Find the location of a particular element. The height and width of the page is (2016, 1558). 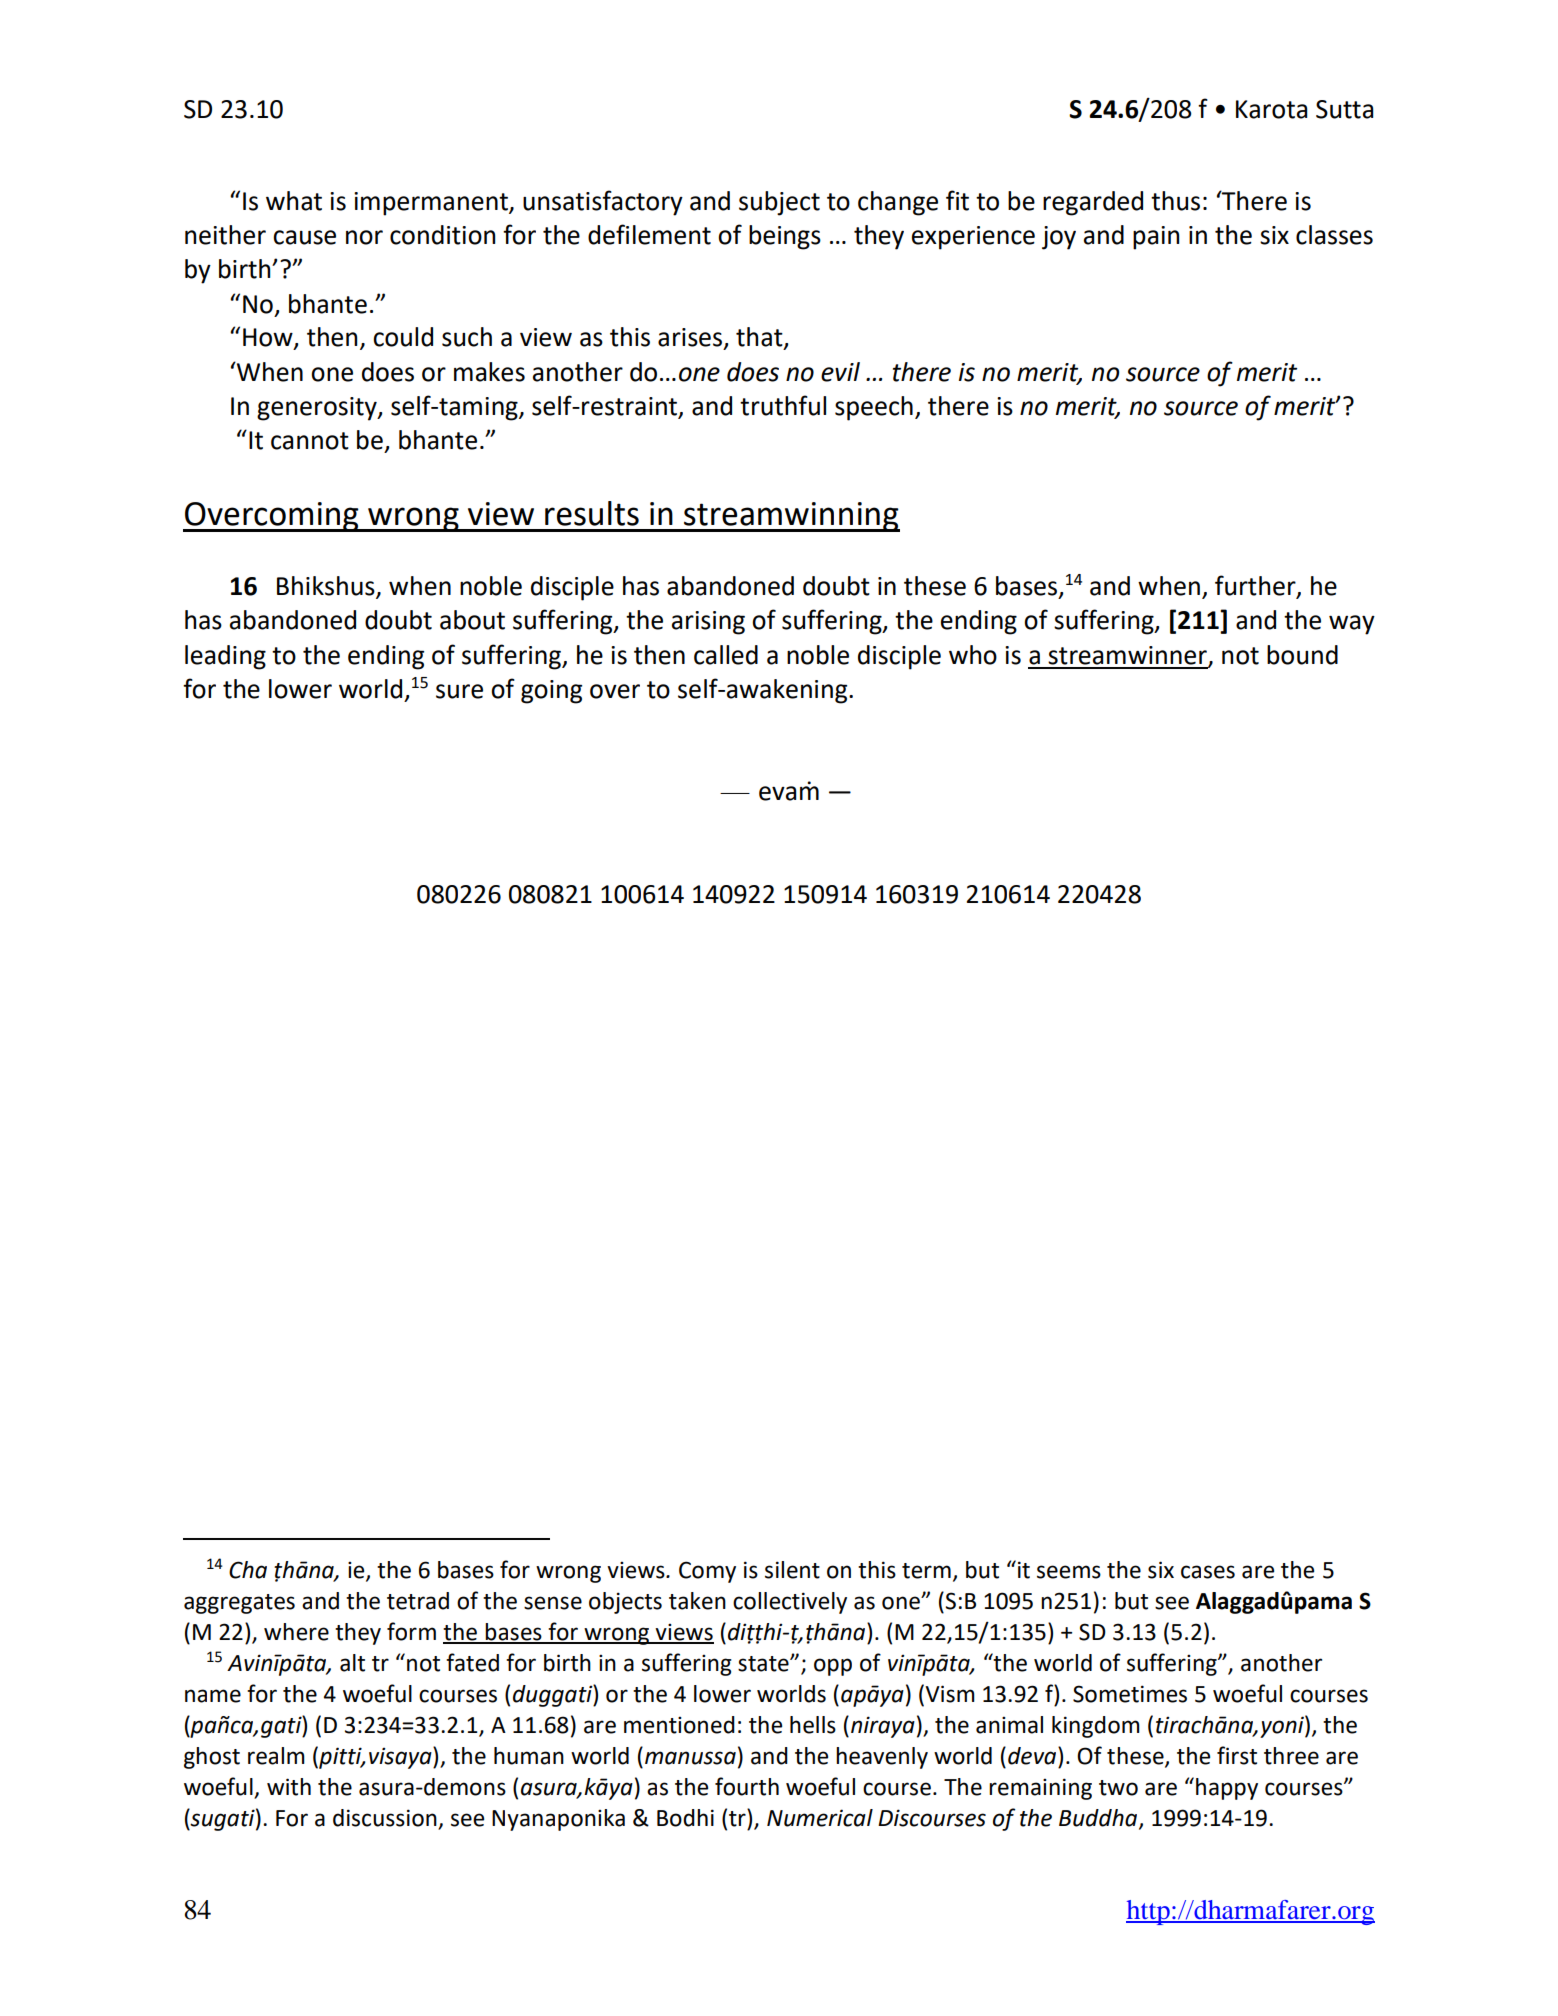

called is located at coordinates (726, 655).
